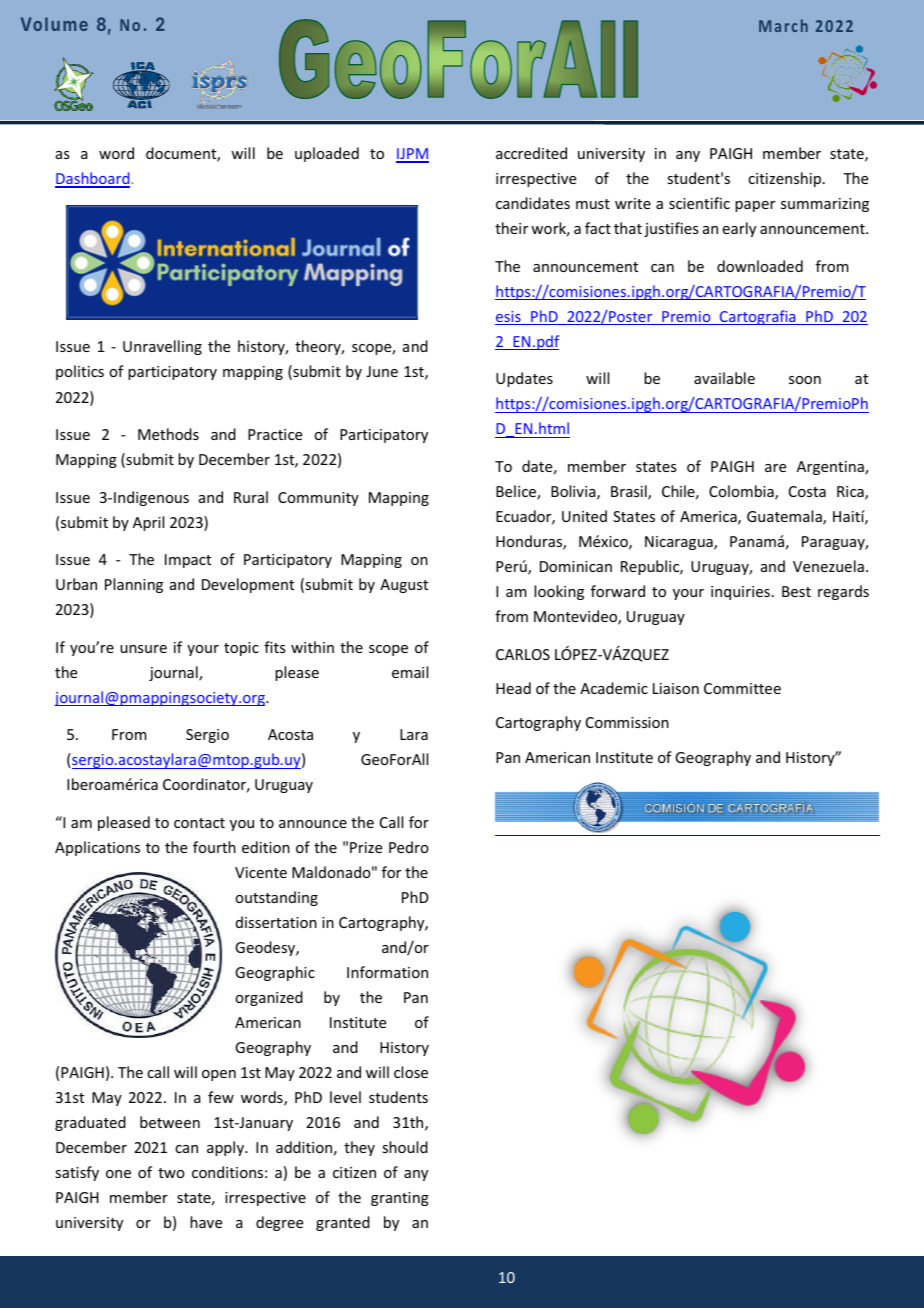  What do you see at coordinates (523, 654) in the screenshot?
I see `CARLOS` at bounding box center [523, 654].
